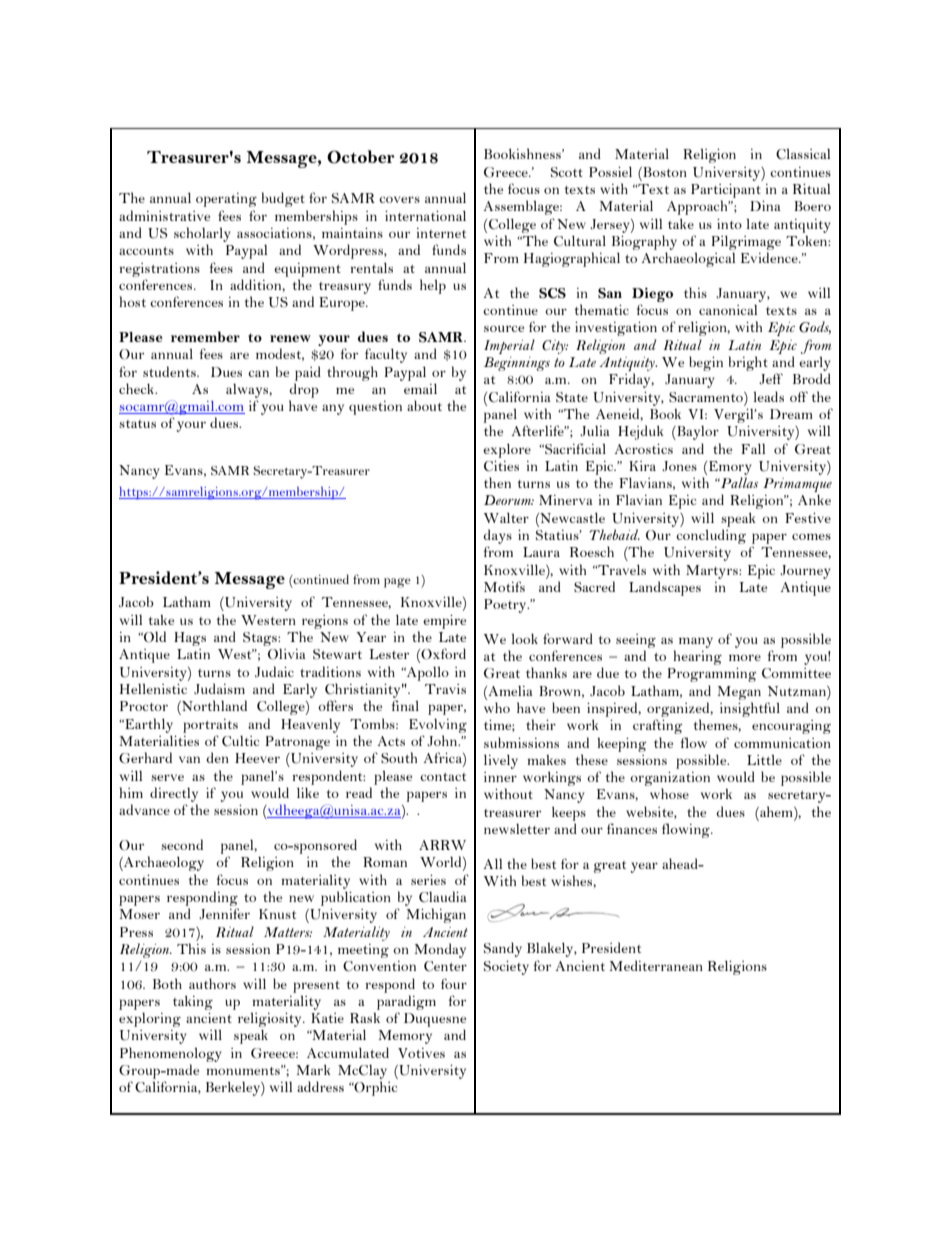 The width and height of the document is (952, 1233). I want to click on ahem, so click(776, 813).
